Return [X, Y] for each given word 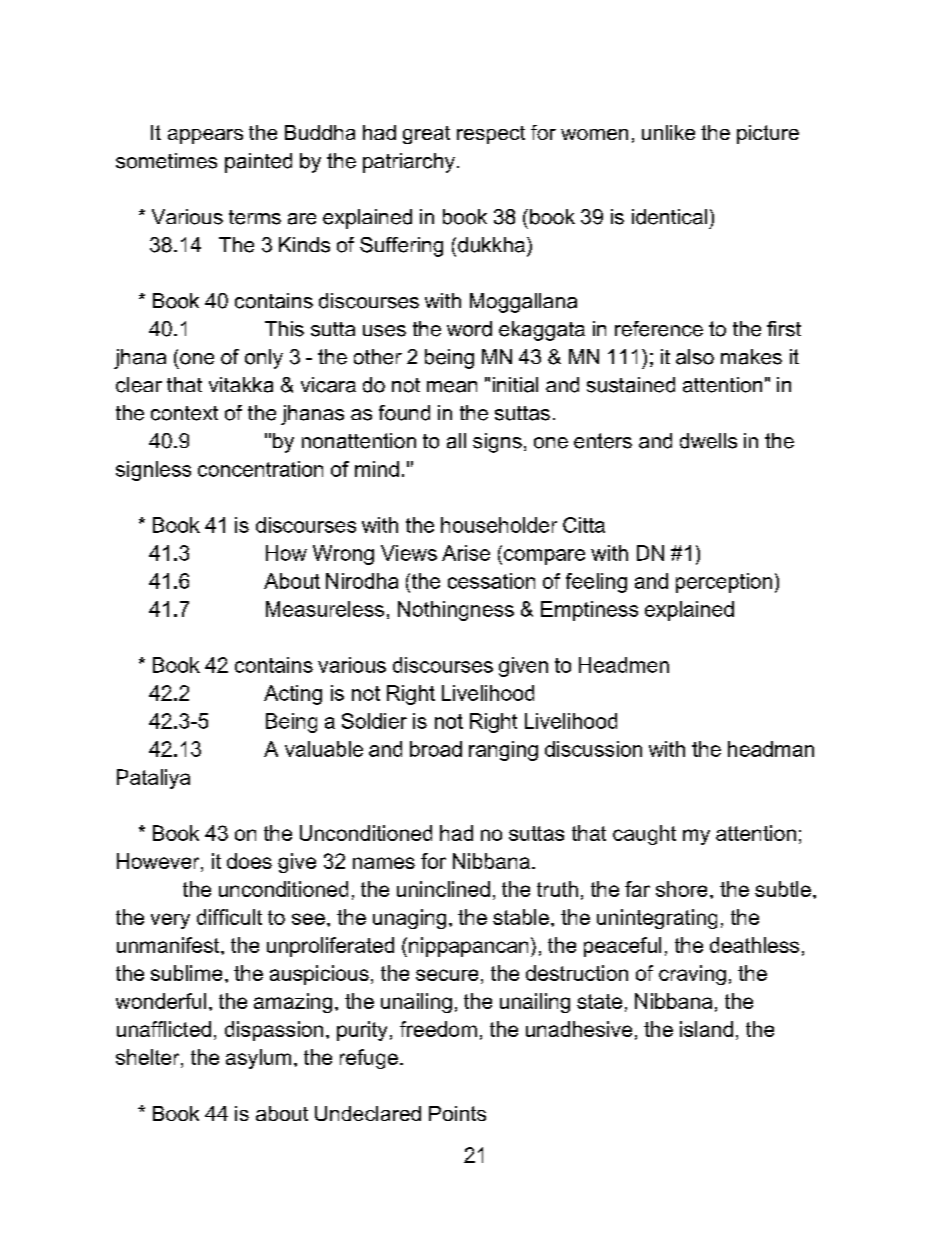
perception [724, 583]
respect [491, 135]
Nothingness [456, 611]
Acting [293, 695]
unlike [668, 132]
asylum [258, 1059]
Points [457, 1113]
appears [205, 136]
